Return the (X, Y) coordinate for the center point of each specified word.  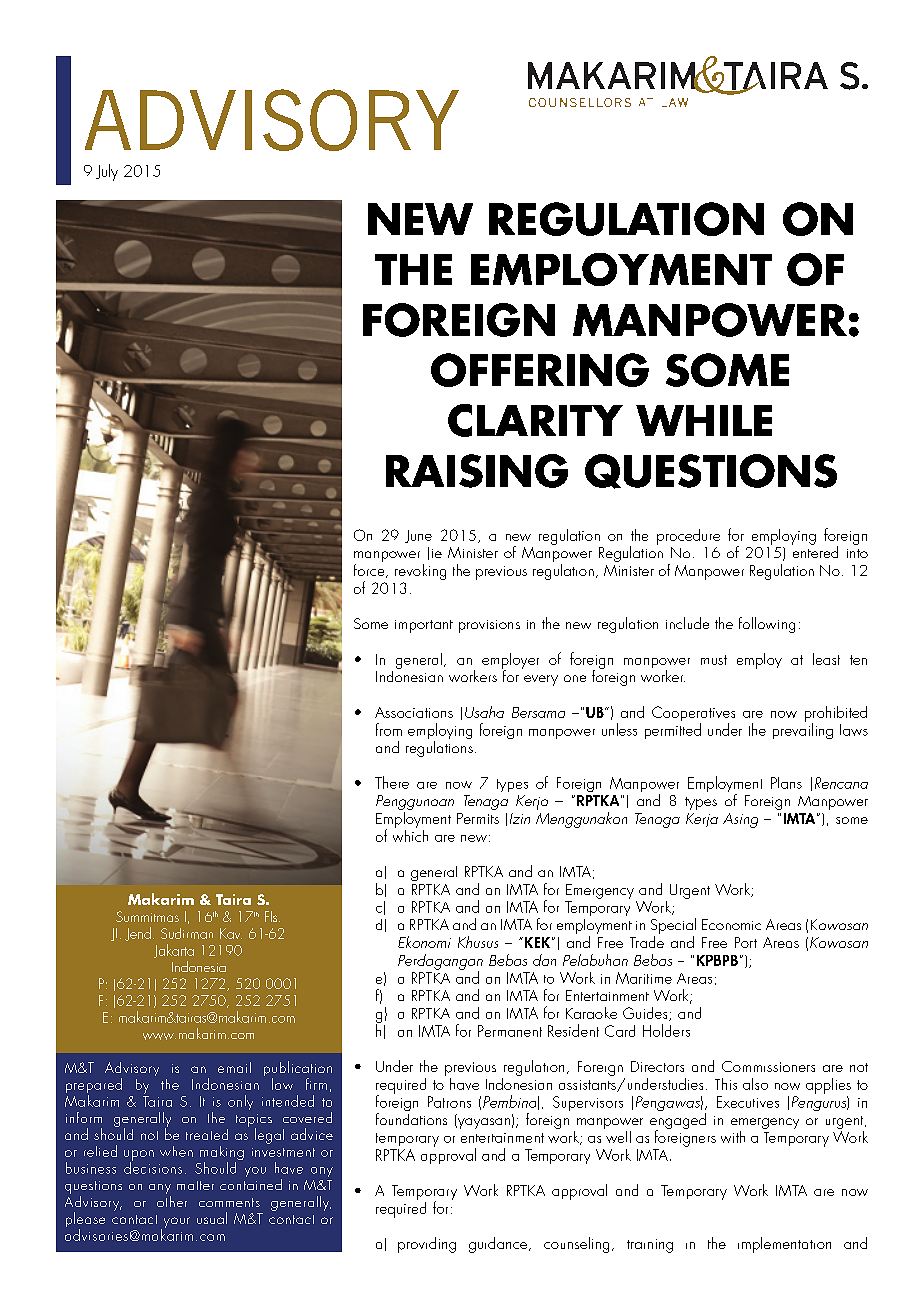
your (175, 1223)
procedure (688, 537)
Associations (414, 712)
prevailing (803, 730)
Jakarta (174, 951)
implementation (784, 1245)
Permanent (510, 1031)
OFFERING (540, 370)
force (370, 569)
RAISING (477, 471)
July (107, 172)
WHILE (704, 420)
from (389, 729)
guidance (499, 1245)
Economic (731, 924)
